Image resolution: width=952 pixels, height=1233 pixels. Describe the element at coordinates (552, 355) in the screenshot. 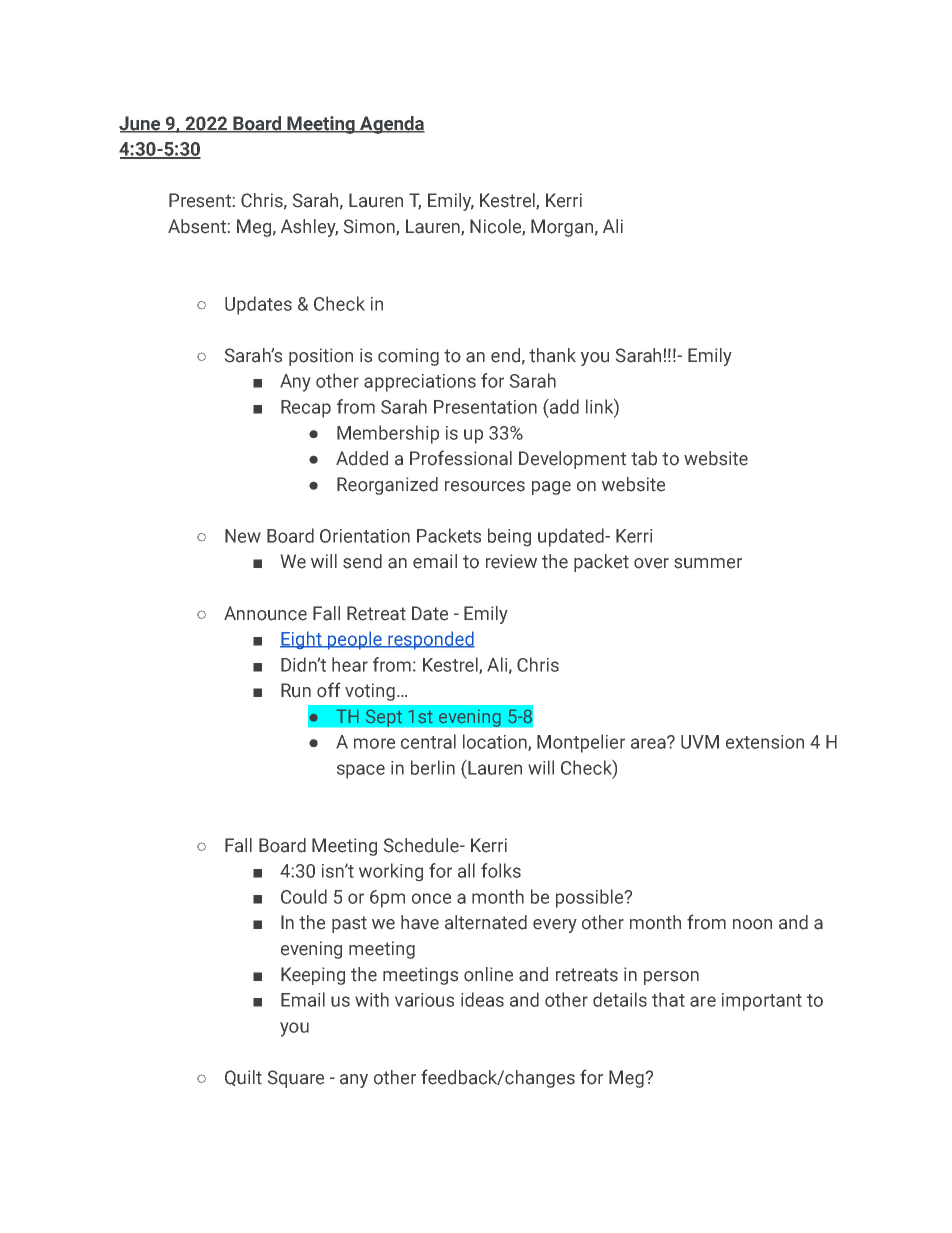

I see `thank` at that location.
